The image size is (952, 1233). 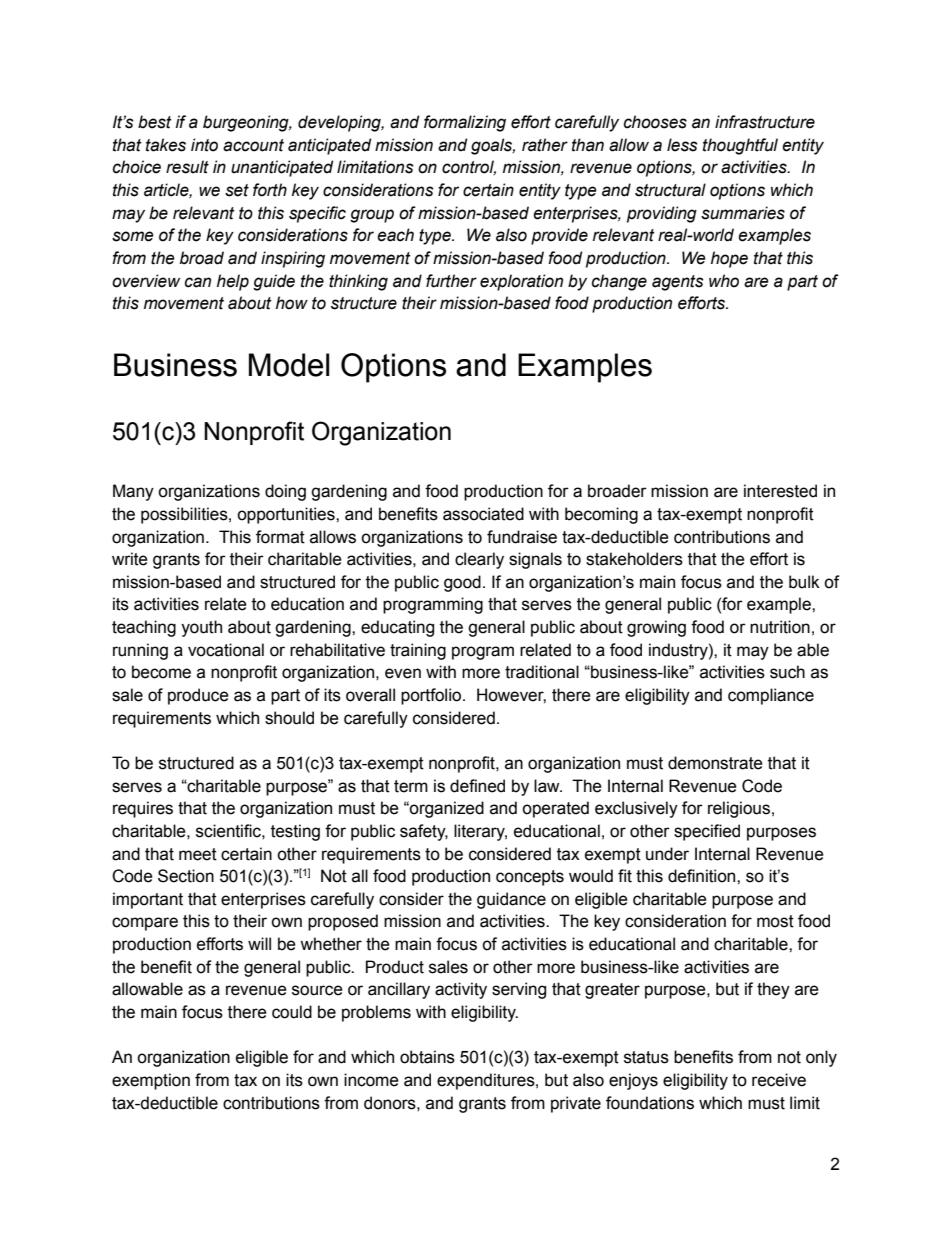 I want to click on requires, so click(x=143, y=809).
